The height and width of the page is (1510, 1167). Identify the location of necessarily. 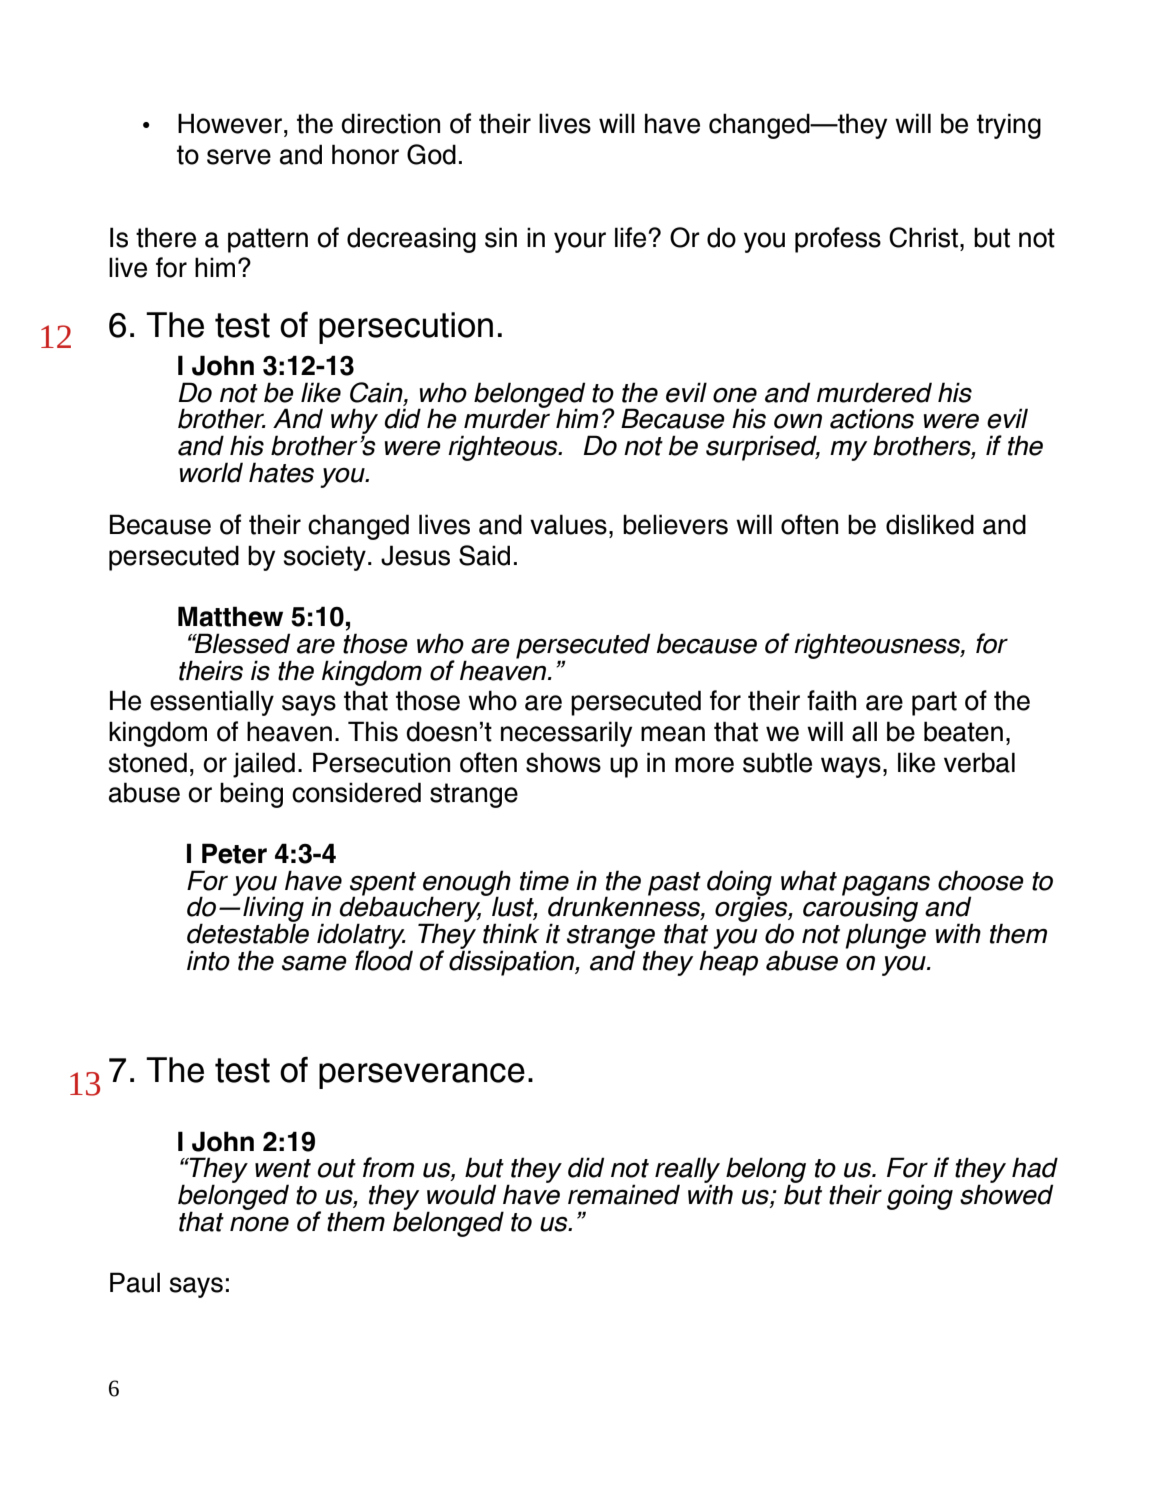
(566, 734).
